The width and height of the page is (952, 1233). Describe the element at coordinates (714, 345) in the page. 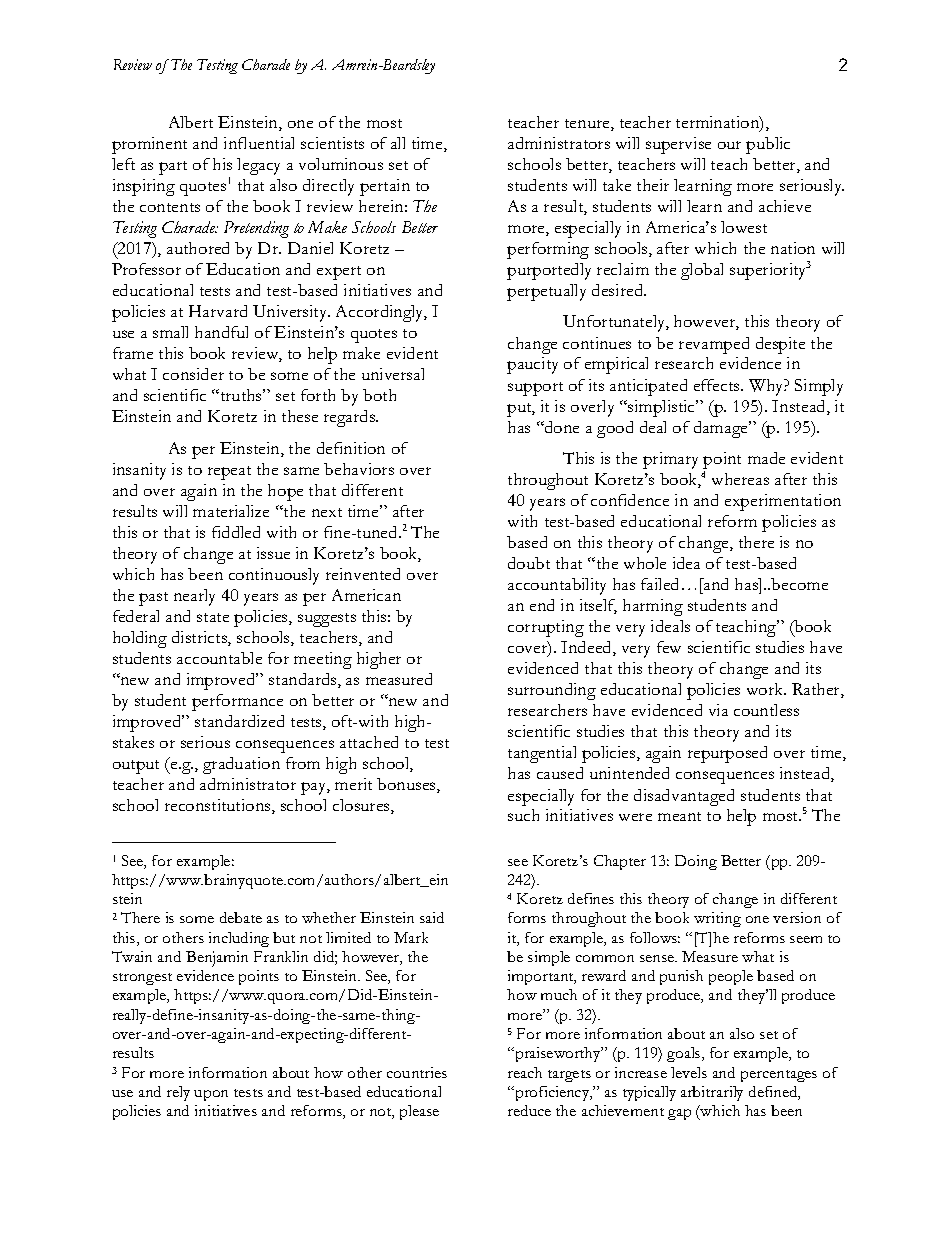

I see `revamped` at that location.
